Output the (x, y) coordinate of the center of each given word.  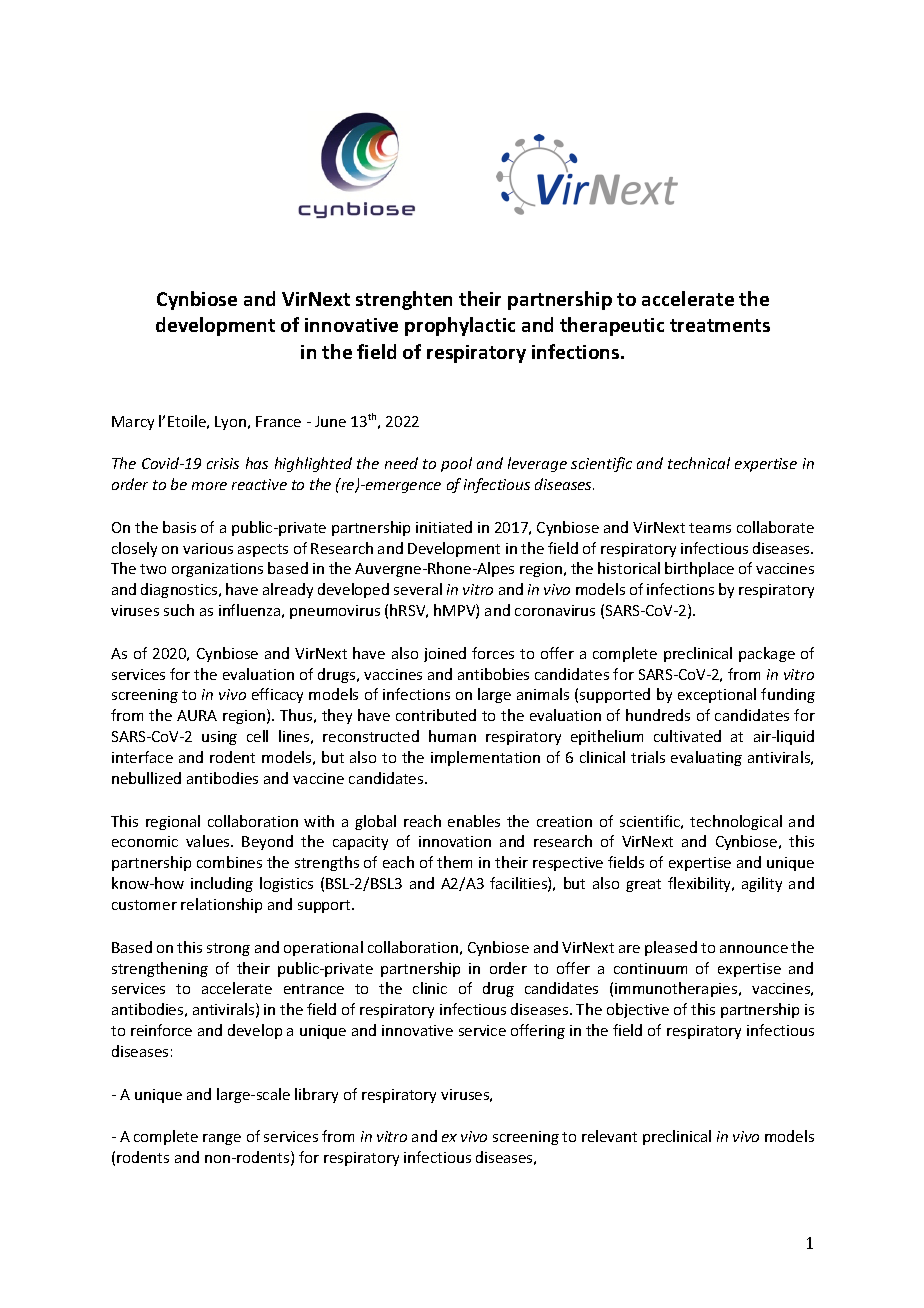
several (418, 589)
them (454, 862)
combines (229, 862)
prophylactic (460, 326)
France (278, 421)
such (179, 610)
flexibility (701, 884)
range (222, 1139)
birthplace (699, 569)
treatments (720, 325)
